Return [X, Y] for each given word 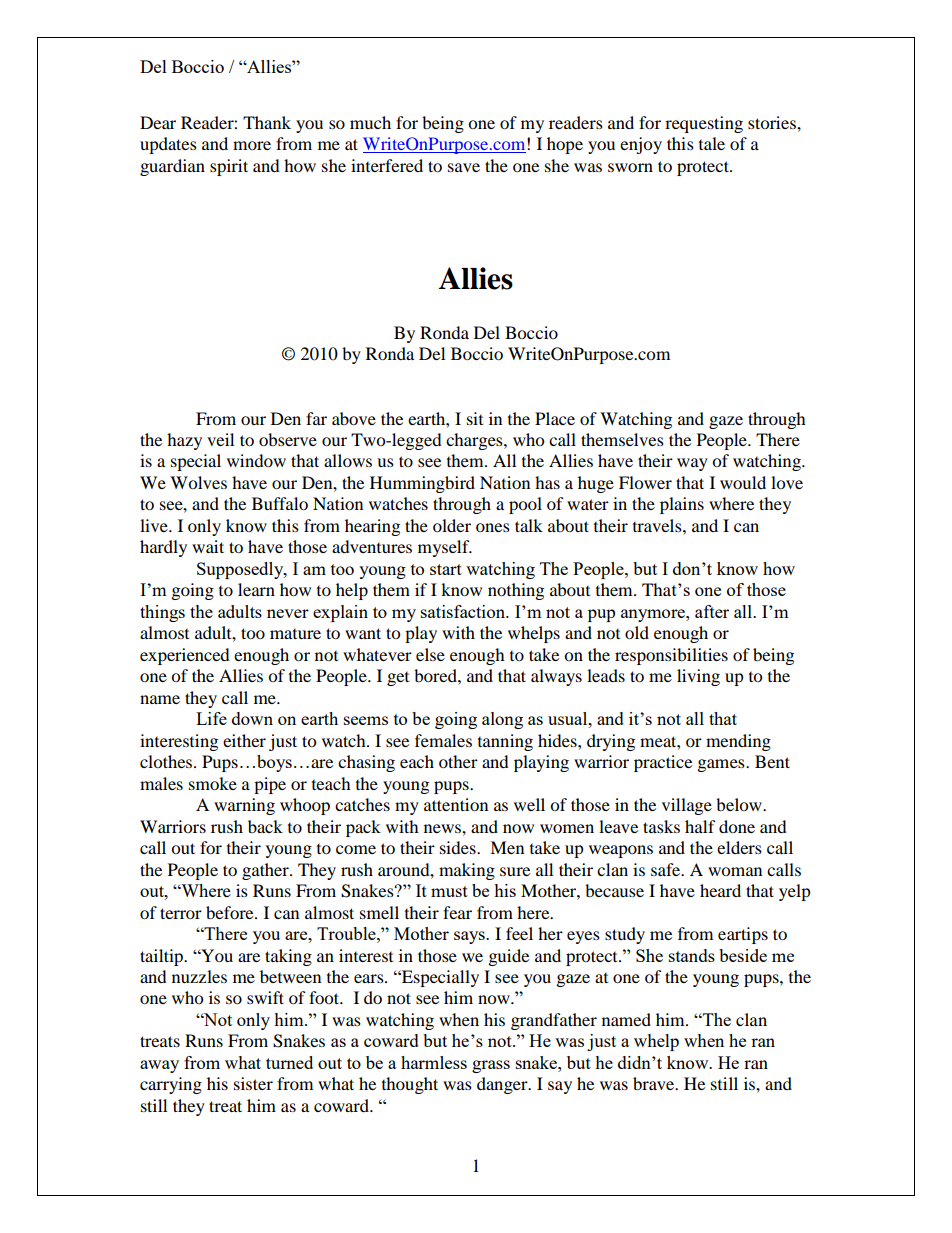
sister [253, 1083]
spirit [229, 167]
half [700, 826]
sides [459, 847]
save [464, 167]
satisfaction [464, 611]
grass [491, 1066]
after [712, 611]
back [265, 826]
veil [220, 439]
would [743, 482]
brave [655, 1083]
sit [475, 418]
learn [256, 589]
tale [712, 143]
